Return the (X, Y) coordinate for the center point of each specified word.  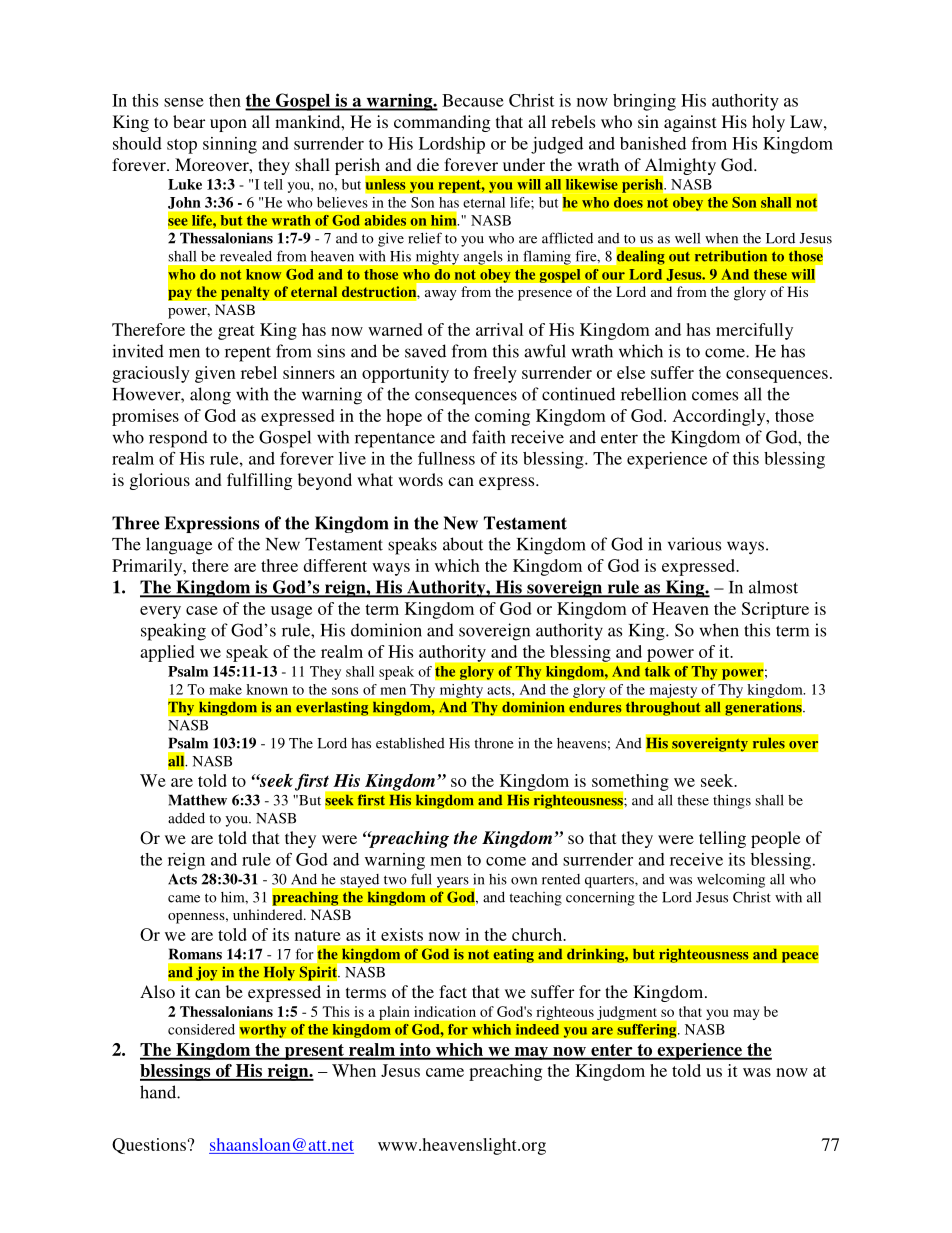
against (690, 123)
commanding (442, 123)
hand (159, 1092)
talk (658, 671)
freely (495, 374)
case (202, 610)
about (463, 544)
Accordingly (720, 417)
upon (228, 125)
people (775, 839)
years (452, 882)
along (210, 396)
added (186, 818)
